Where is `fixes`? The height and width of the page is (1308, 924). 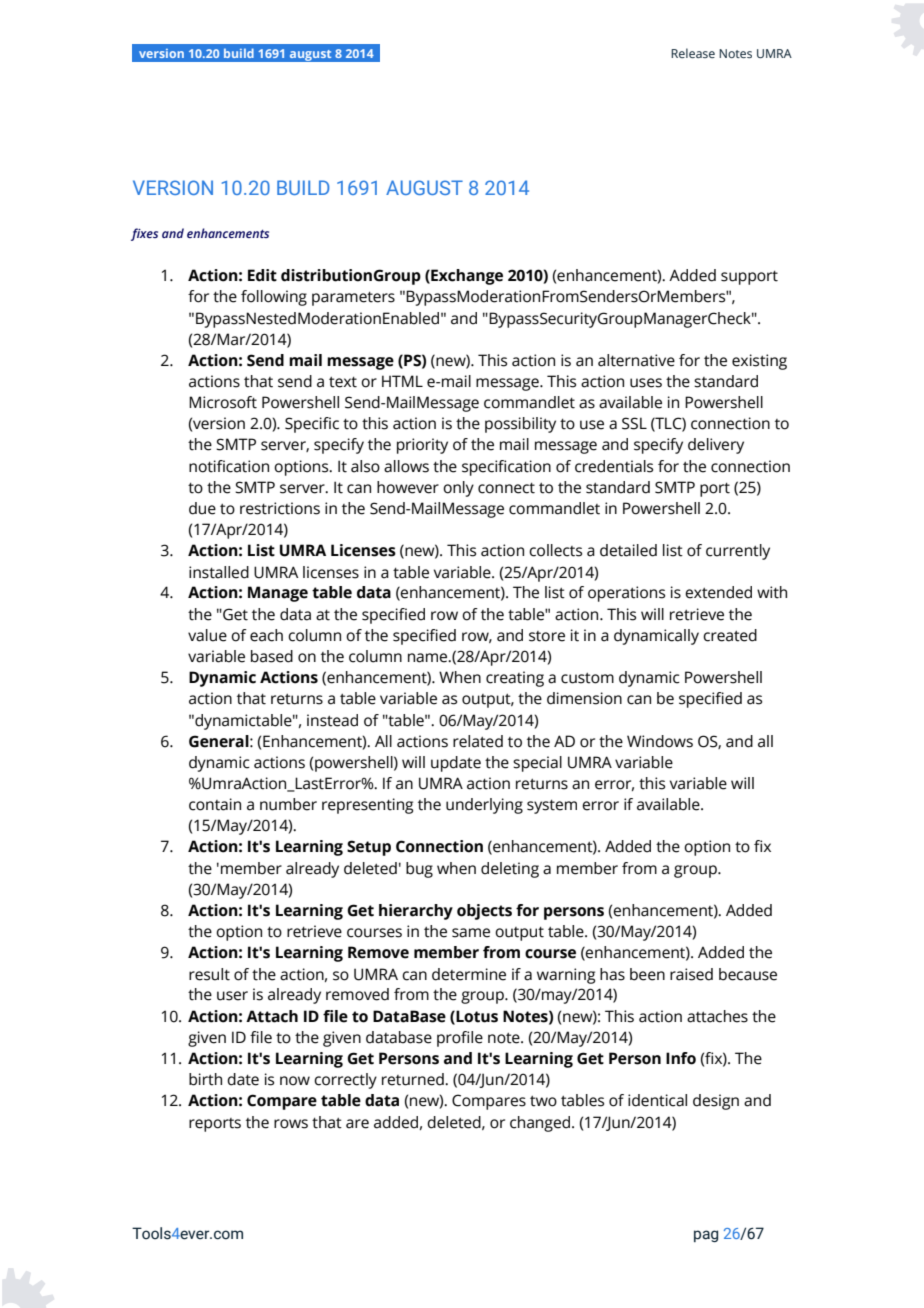 fixes is located at coordinates (144, 234).
